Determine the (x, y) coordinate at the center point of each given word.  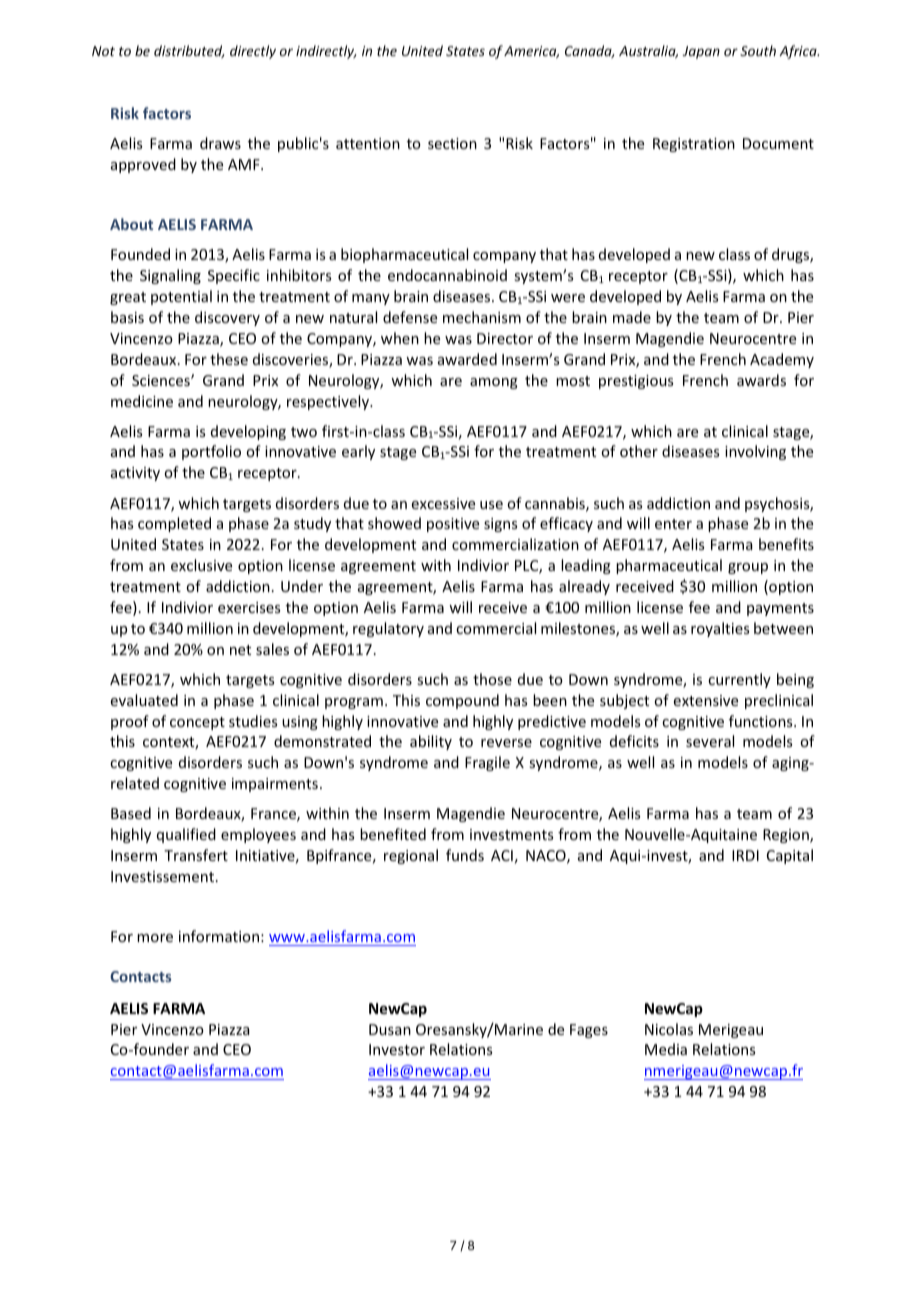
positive (453, 525)
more (155, 938)
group (748, 568)
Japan (701, 52)
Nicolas (669, 1029)
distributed (189, 51)
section (452, 143)
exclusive (201, 565)
